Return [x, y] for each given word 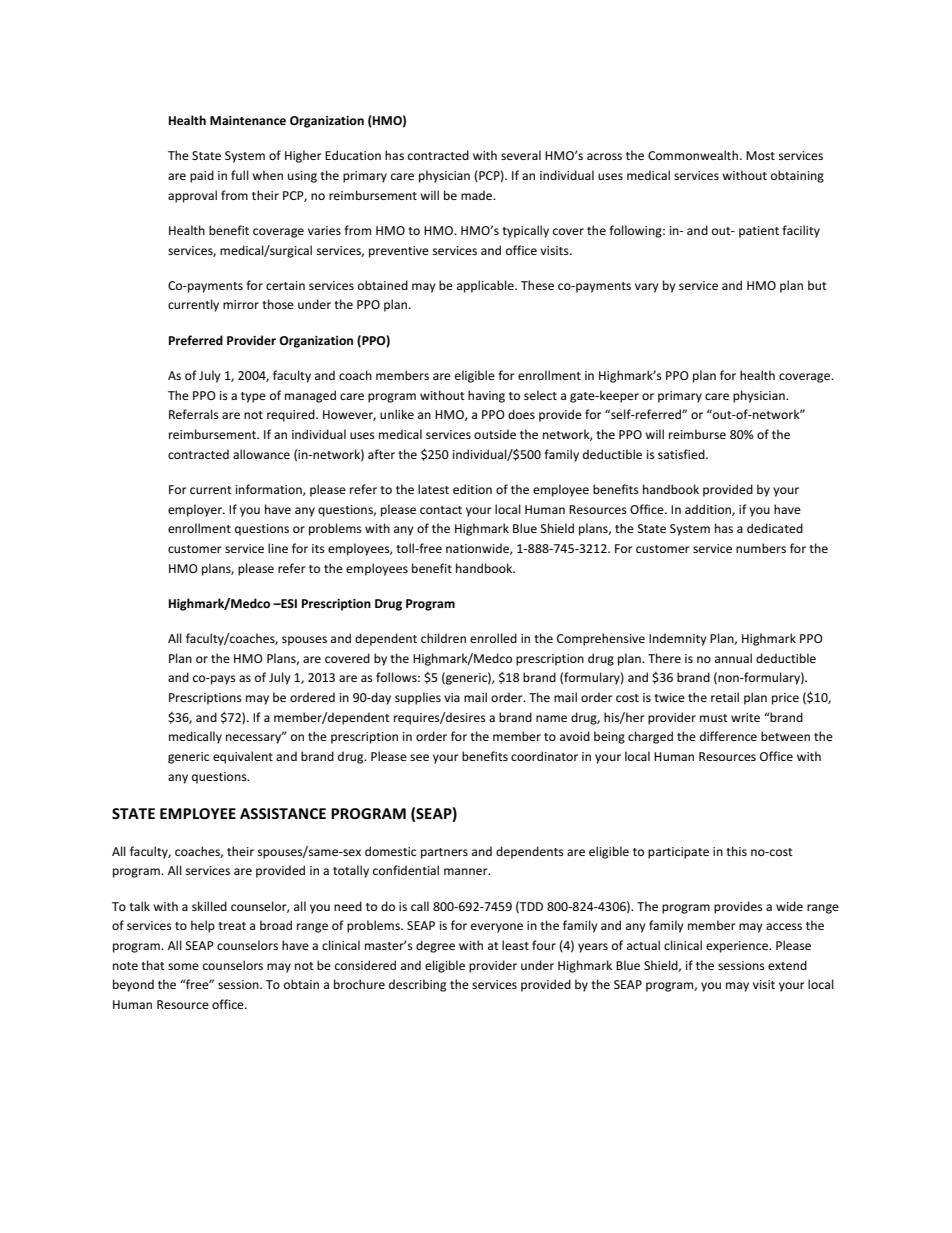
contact [441, 510]
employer [196, 510]
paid [202, 176]
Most [760, 155]
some [183, 966]
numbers [761, 548]
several [521, 155]
